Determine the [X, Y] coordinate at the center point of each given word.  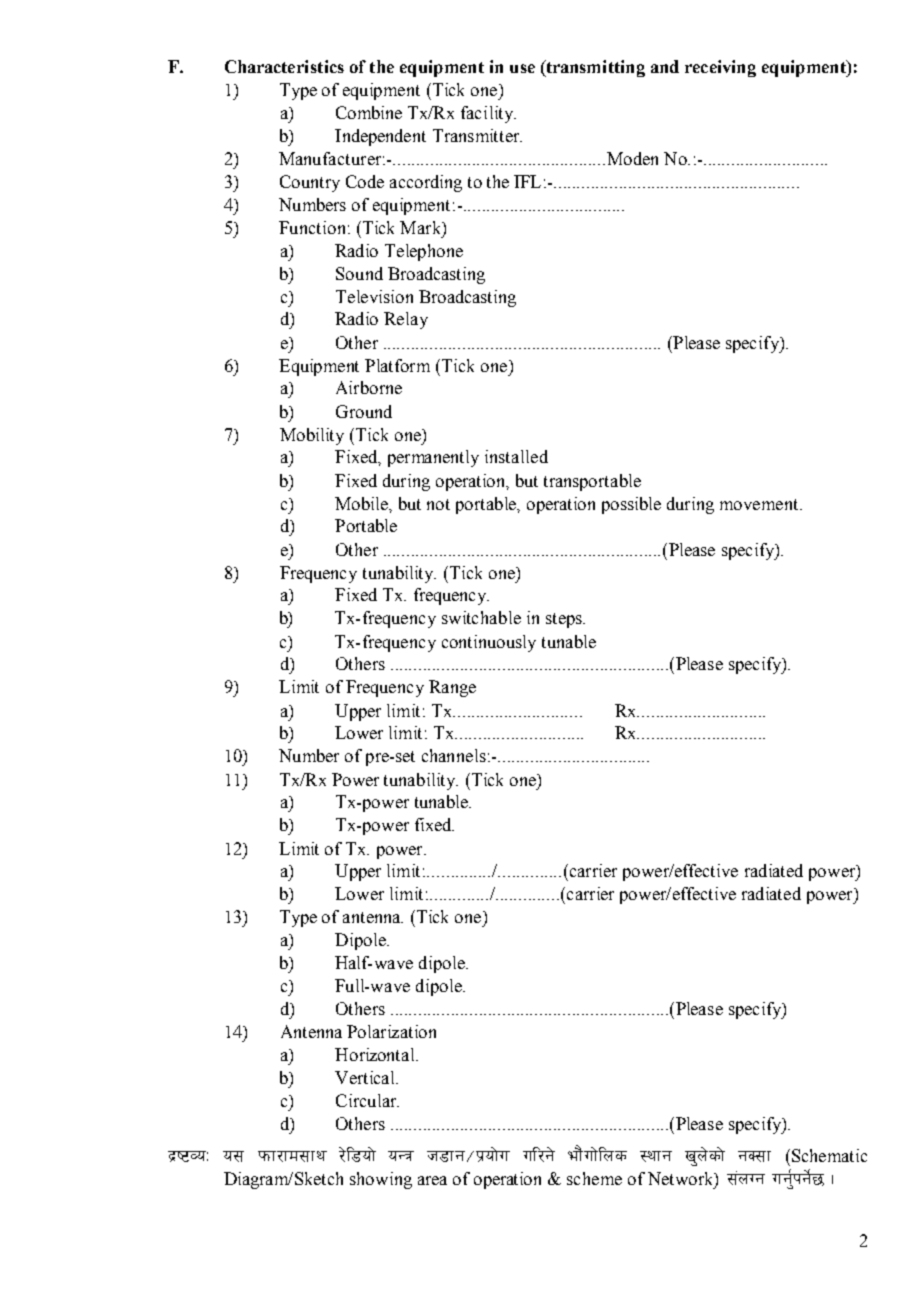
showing [381, 1180]
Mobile [363, 504]
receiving [720, 68]
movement [760, 504]
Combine [369, 112]
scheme [594, 1178]
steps [565, 620]
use [522, 68]
